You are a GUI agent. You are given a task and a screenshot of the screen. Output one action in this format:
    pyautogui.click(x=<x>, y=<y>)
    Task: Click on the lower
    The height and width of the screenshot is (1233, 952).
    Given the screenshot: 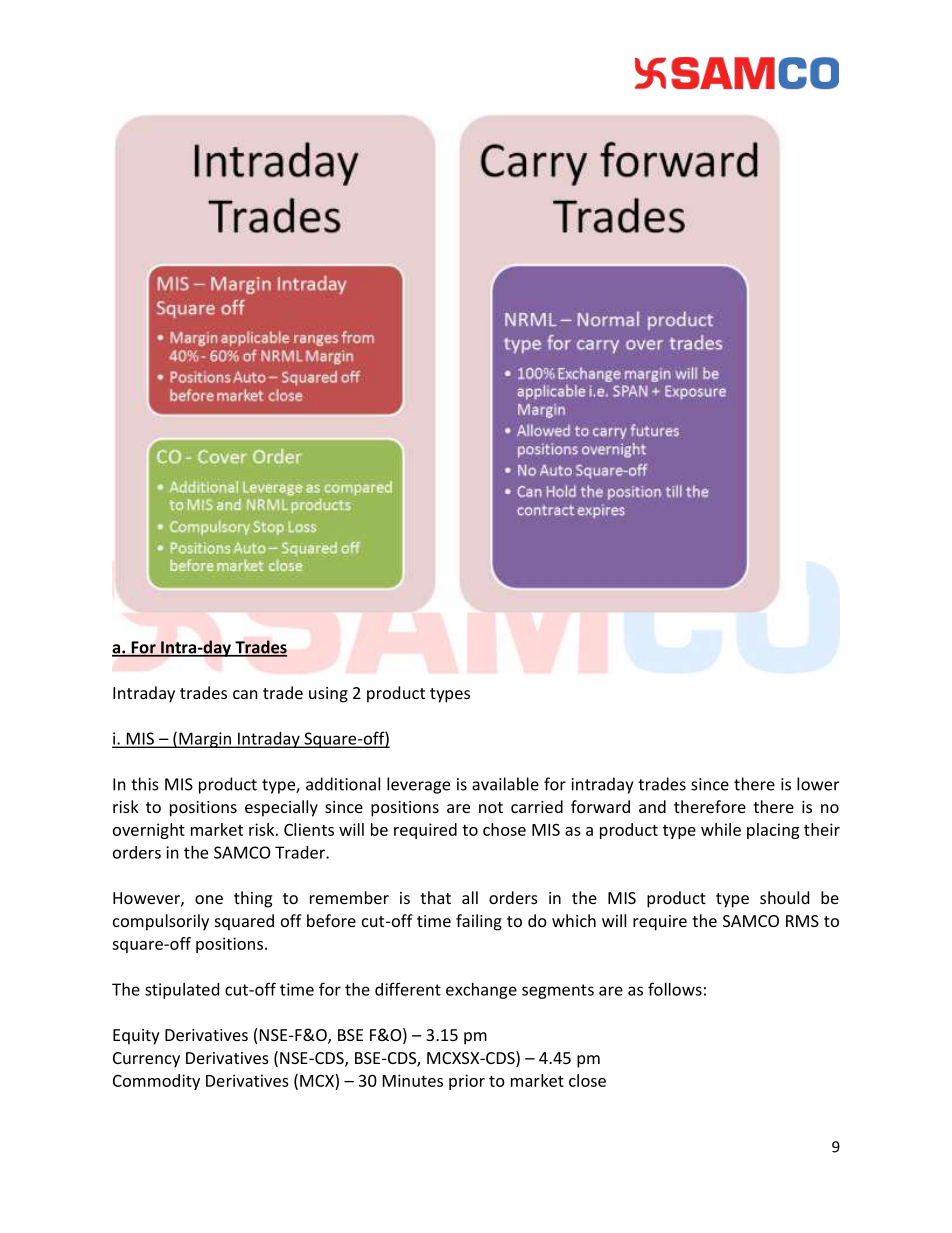 What is the action you would take?
    pyautogui.click(x=818, y=784)
